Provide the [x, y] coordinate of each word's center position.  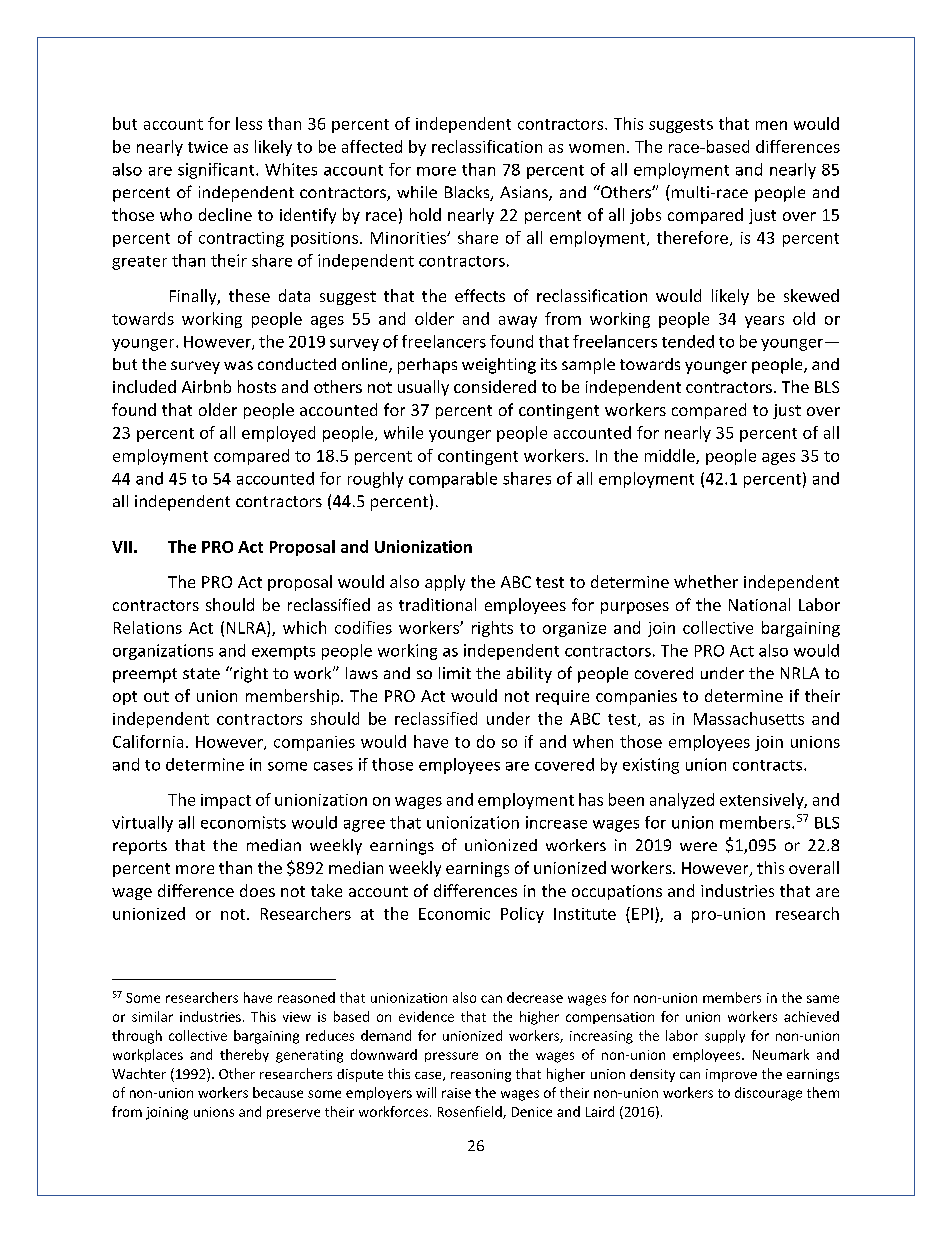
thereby [244, 1055]
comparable [453, 480]
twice [208, 147]
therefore [692, 237]
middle [671, 456]
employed [278, 434]
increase [556, 822]
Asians [525, 193]
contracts [767, 765]
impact [226, 801]
